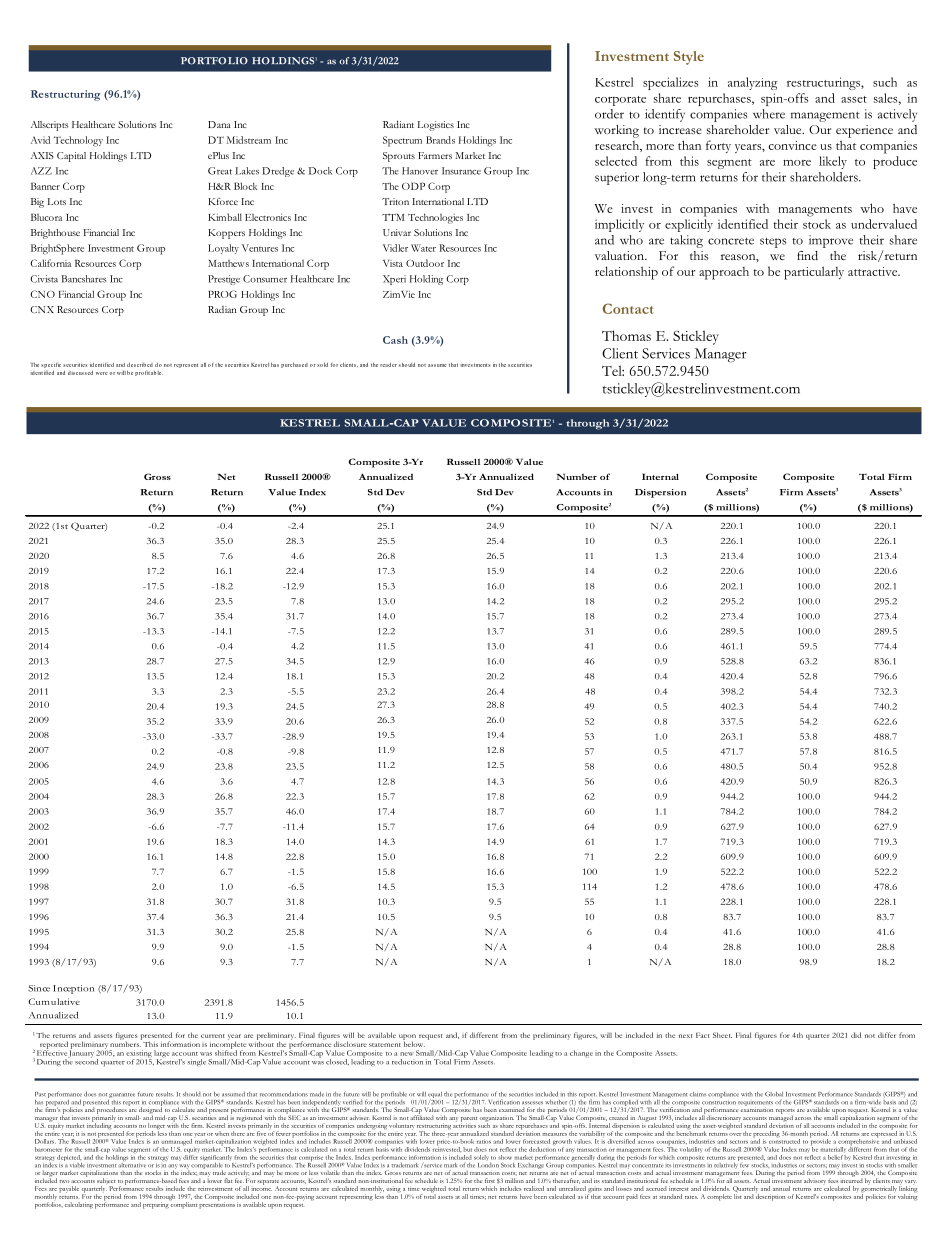 The height and width of the screenshot is (1233, 952). I want to click on Logistics, so click(436, 126).
